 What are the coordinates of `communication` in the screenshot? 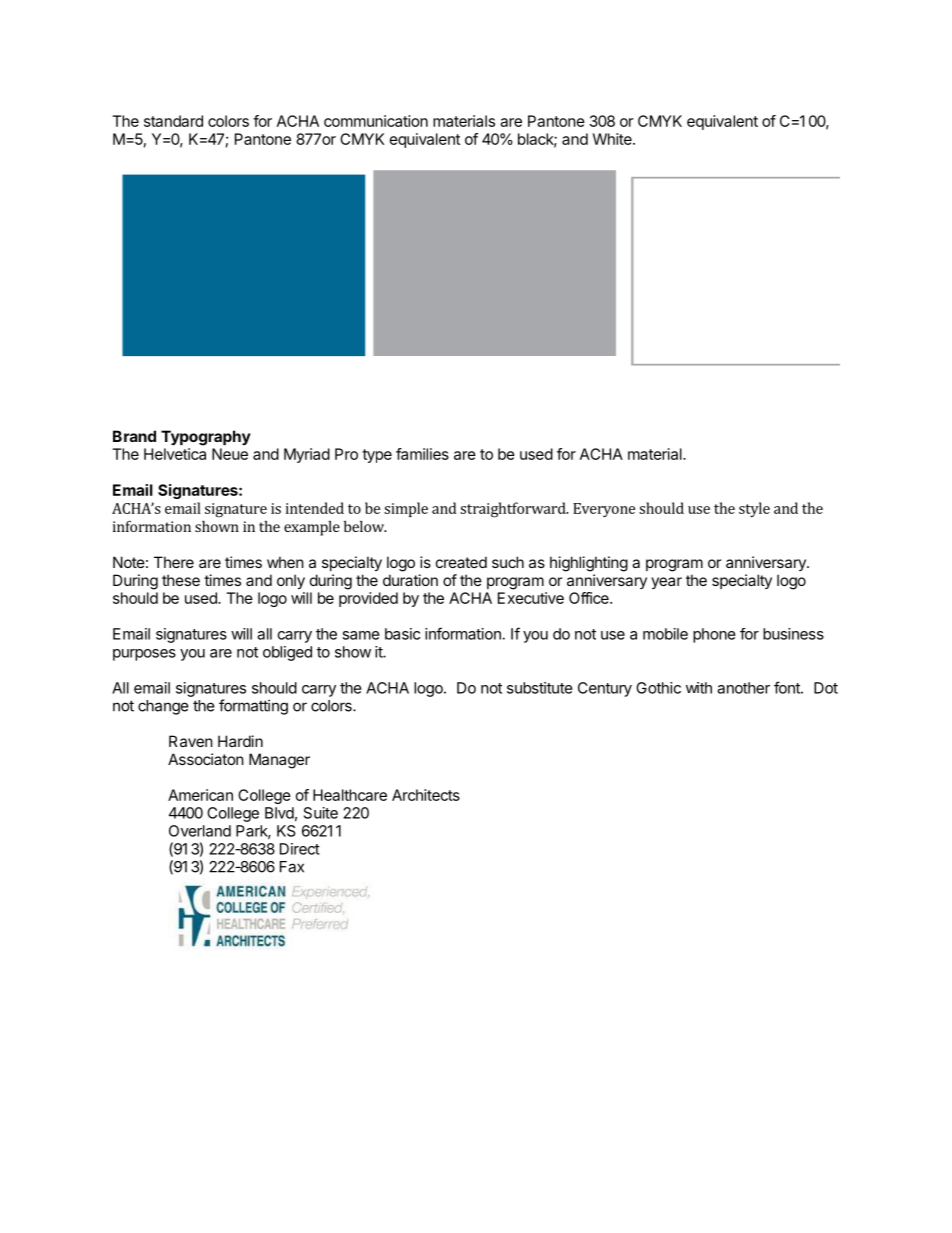 It's located at (376, 121).
